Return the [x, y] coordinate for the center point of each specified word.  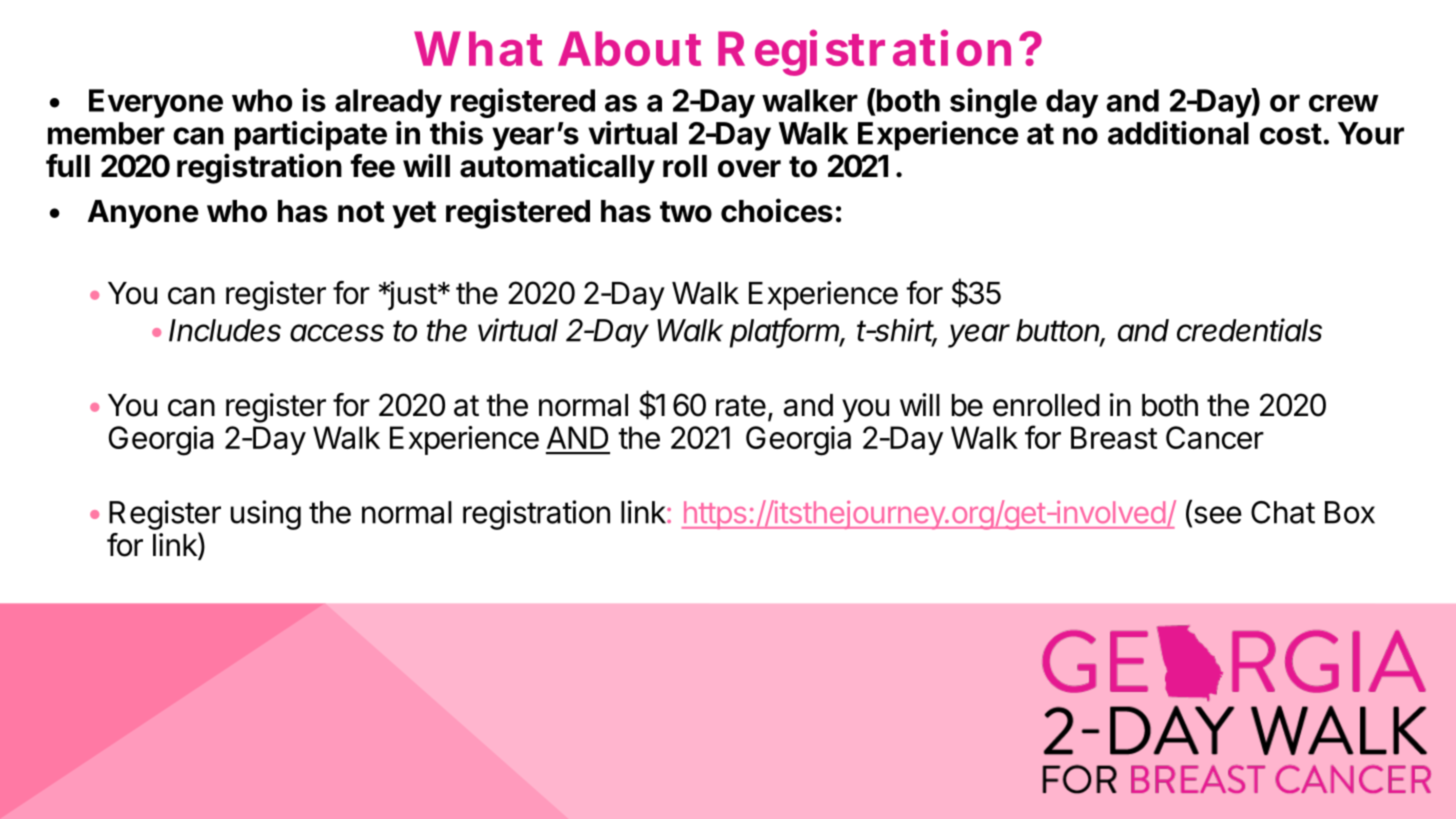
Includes [225, 330]
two [686, 212]
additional [1178, 133]
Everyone [156, 103]
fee [372, 166]
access [337, 333]
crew [1344, 103]
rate [741, 406]
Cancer [1215, 437]
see [1216, 516]
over [749, 169]
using [266, 515]
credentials [1249, 330]
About [629, 48]
